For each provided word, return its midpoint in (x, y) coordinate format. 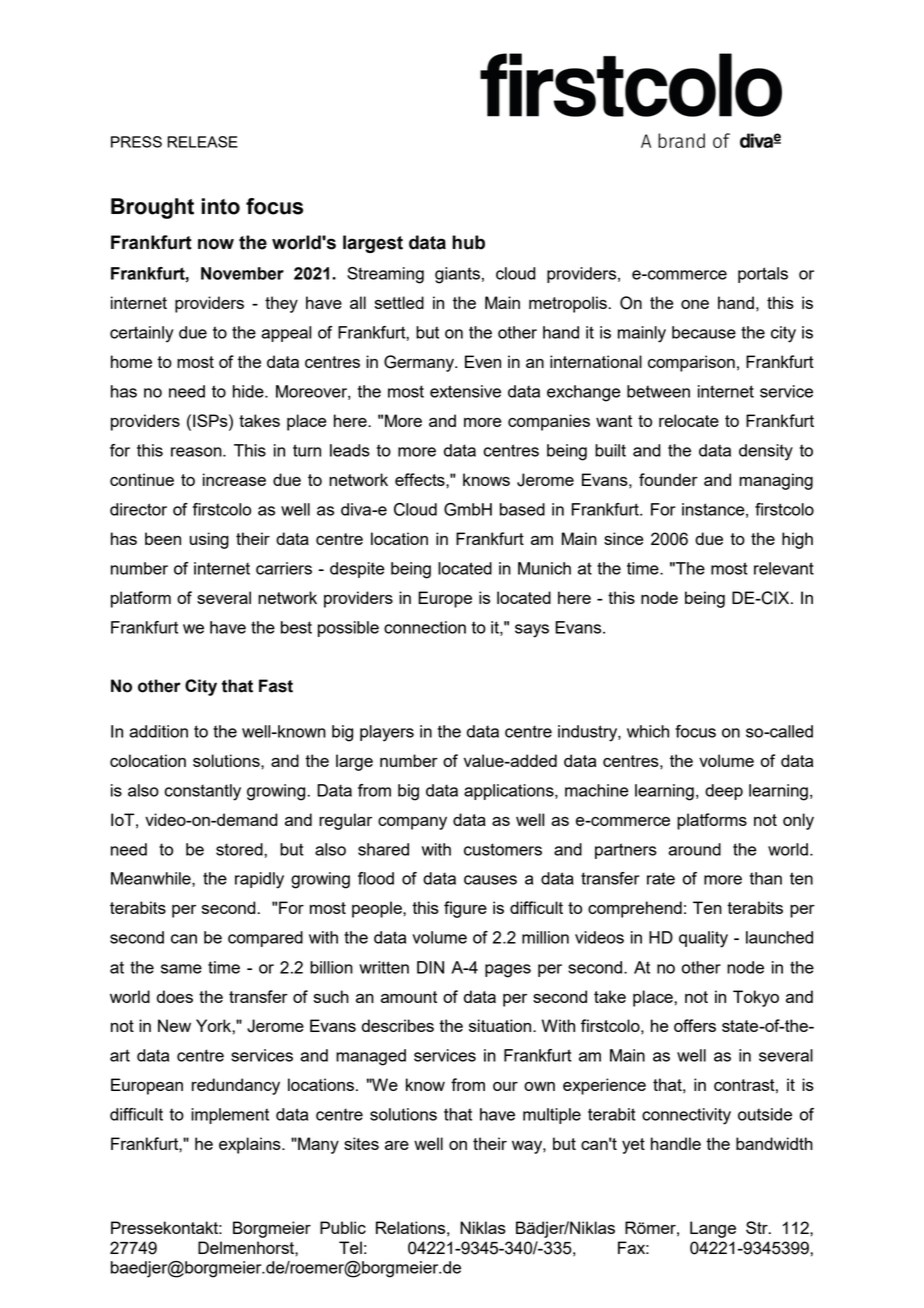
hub (468, 242)
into (221, 206)
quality (703, 939)
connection (425, 627)
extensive (465, 391)
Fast (276, 686)
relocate (689, 420)
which (648, 731)
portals (763, 275)
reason (197, 452)
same (181, 969)
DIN (430, 967)
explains (251, 1145)
